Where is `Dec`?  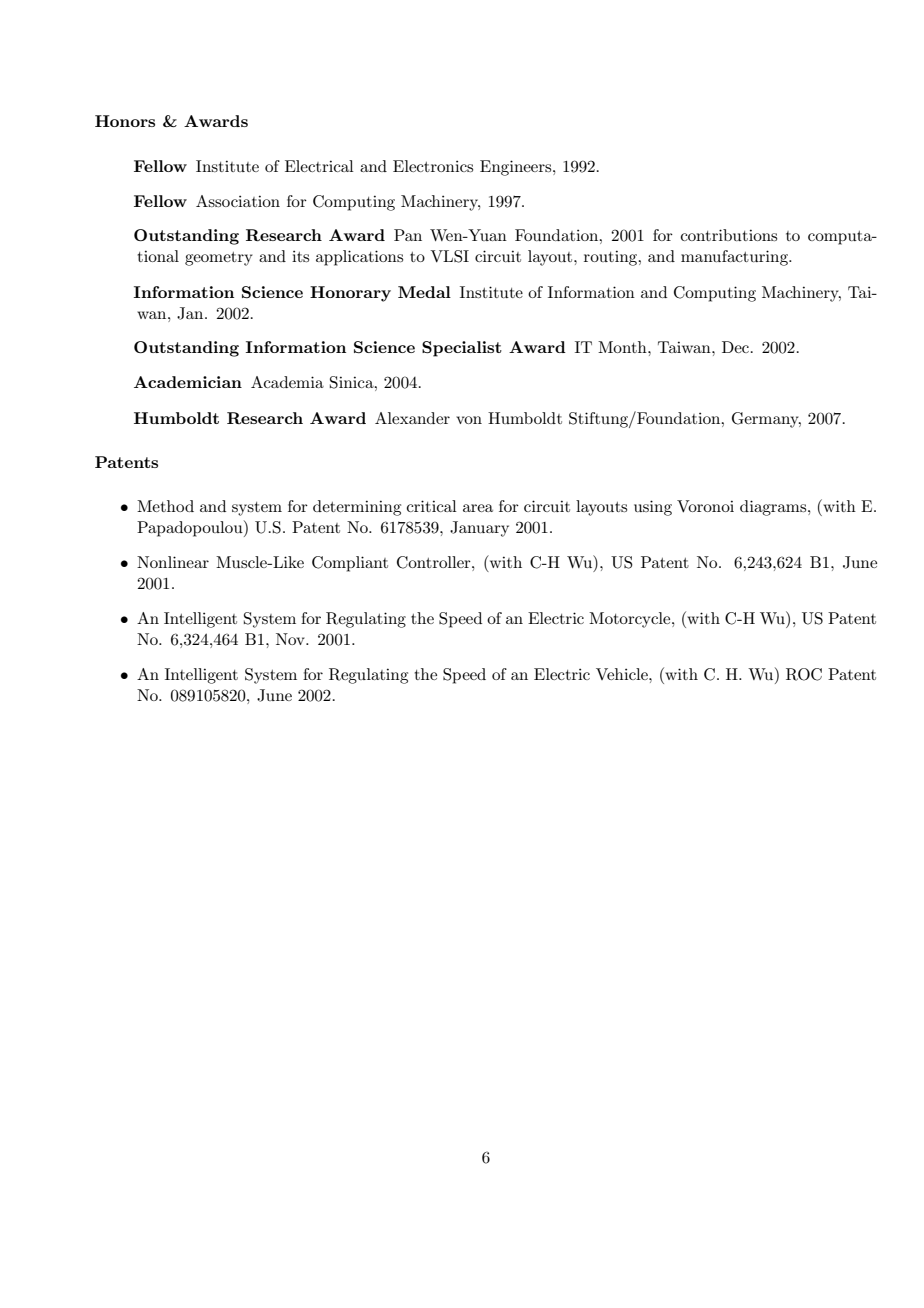 Dec is located at coordinates (735, 347).
